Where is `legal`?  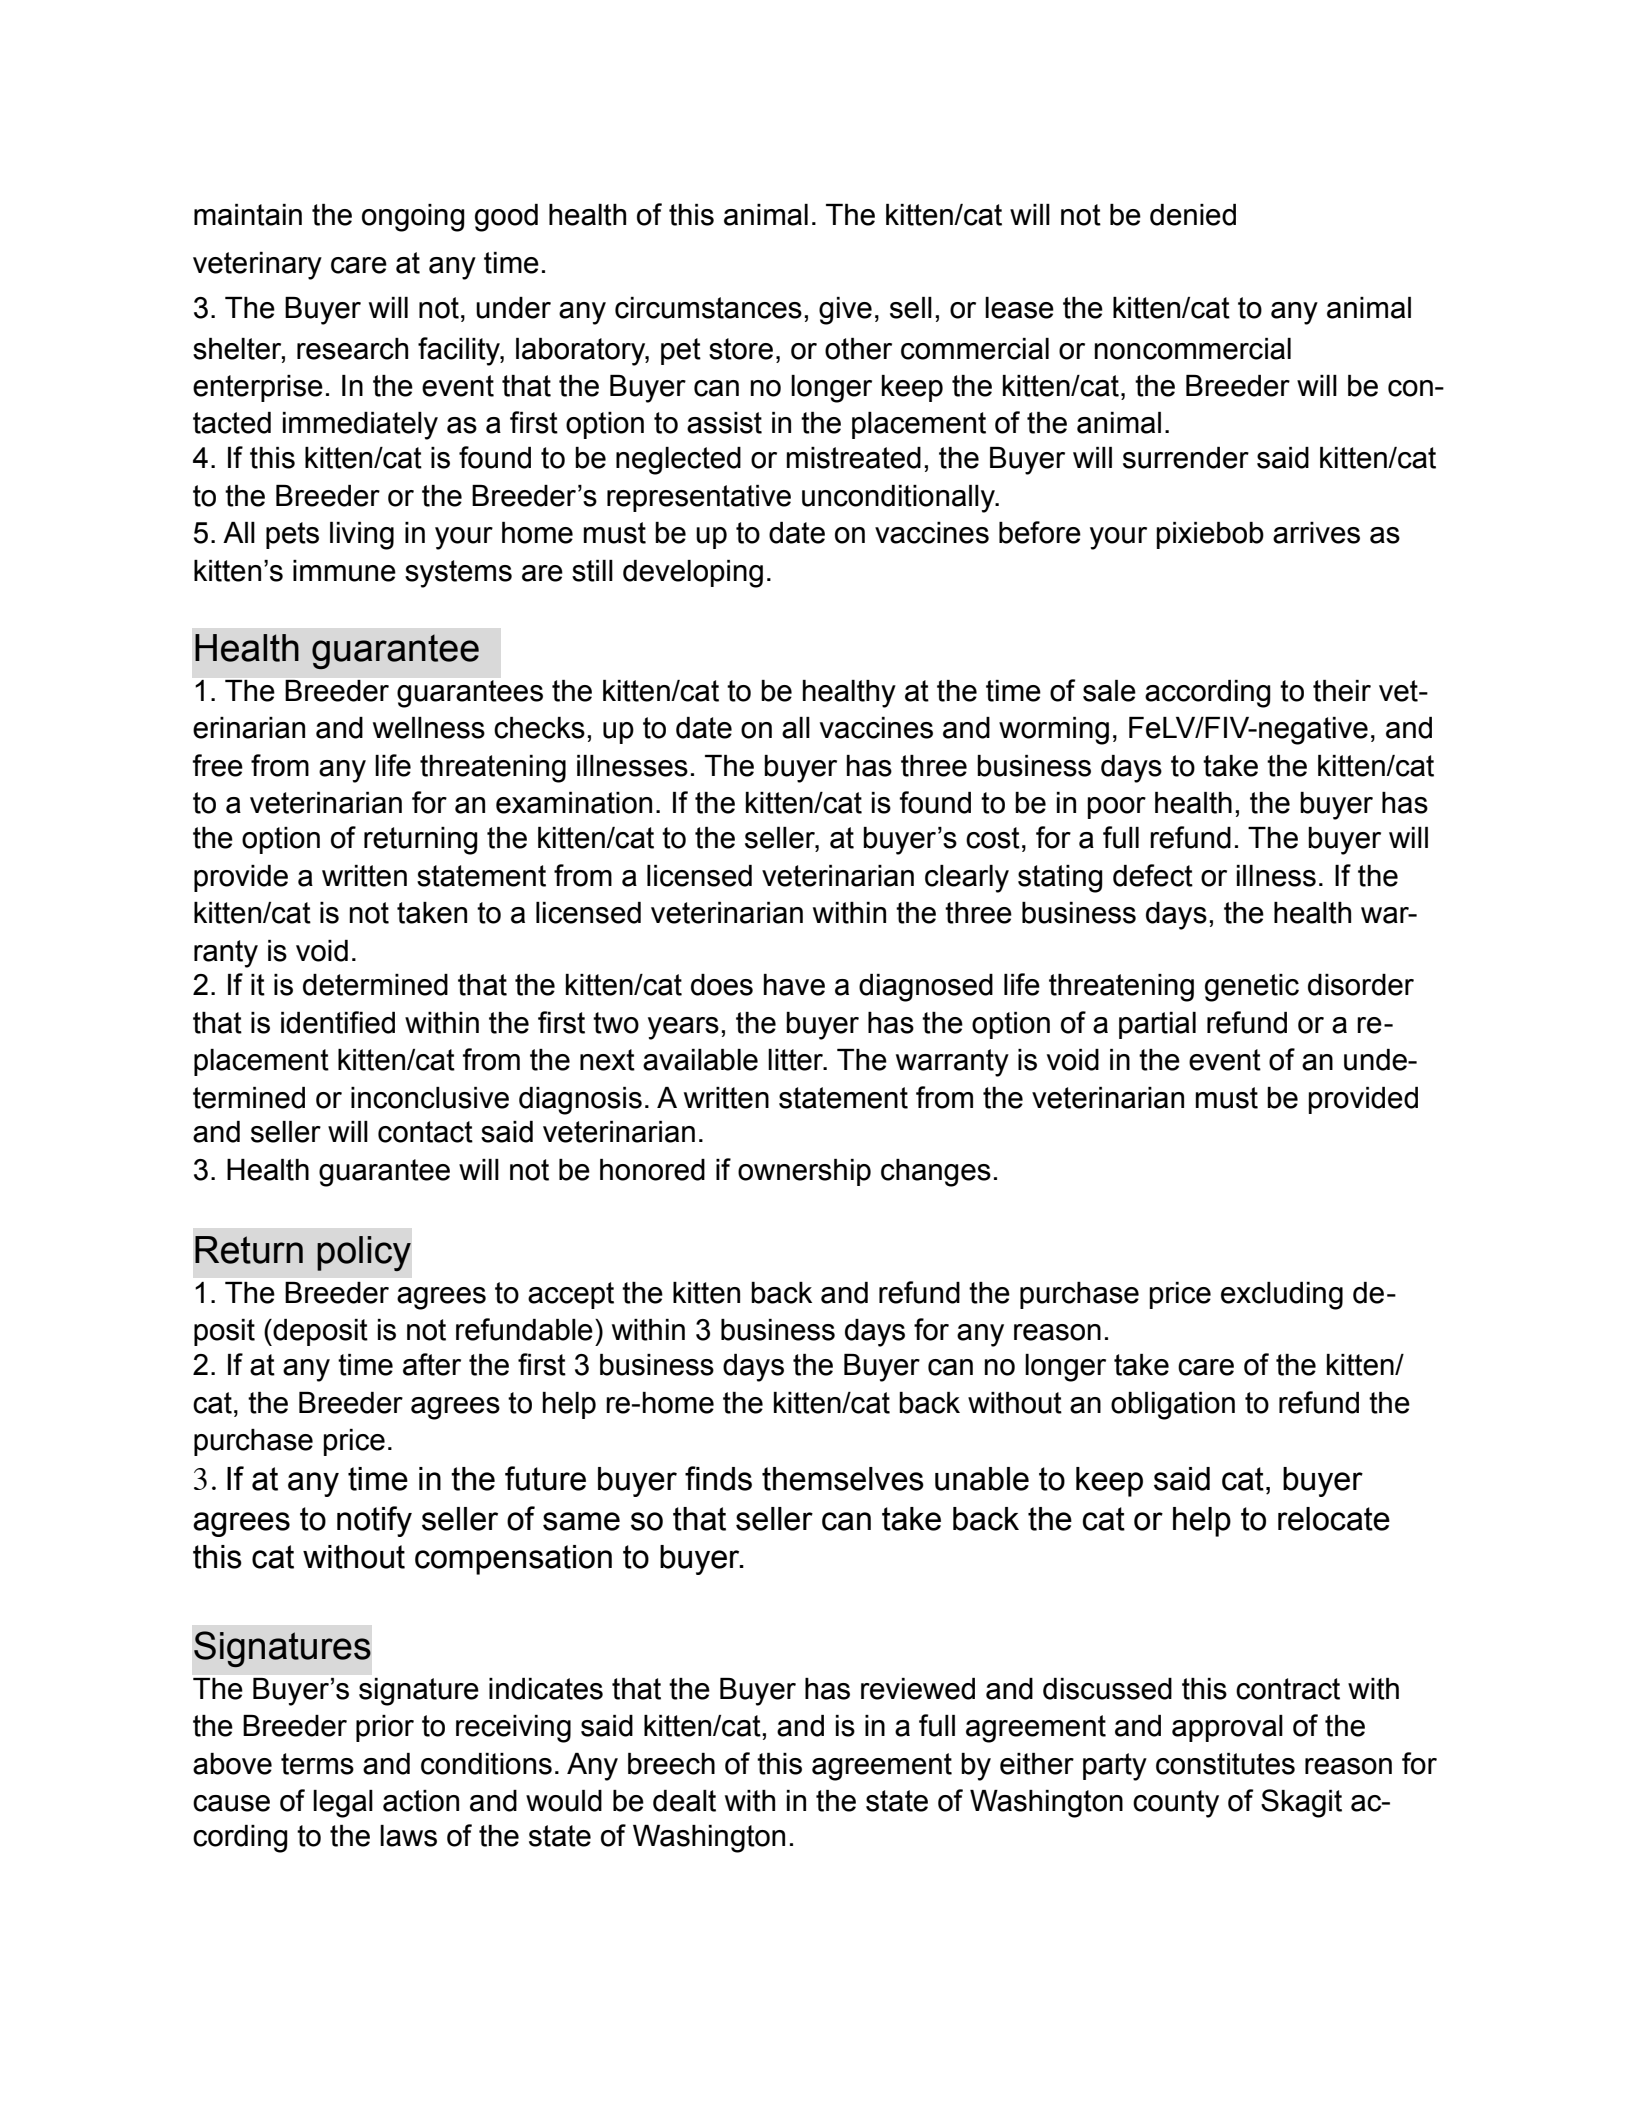 legal is located at coordinates (343, 1804).
